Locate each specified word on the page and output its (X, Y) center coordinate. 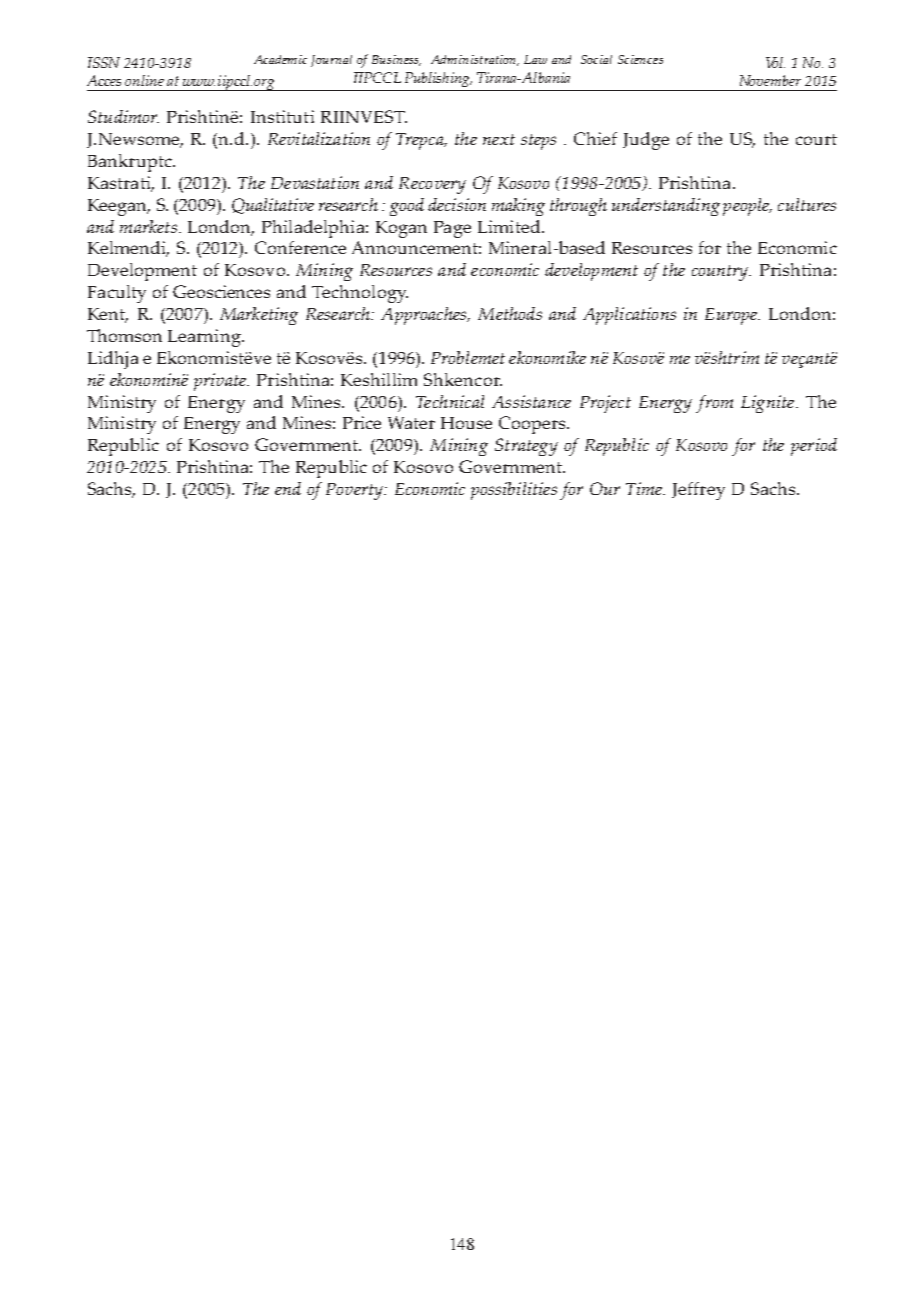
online (144, 80)
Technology (360, 294)
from (714, 404)
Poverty (356, 491)
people (747, 207)
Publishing (438, 79)
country (721, 273)
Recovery (432, 185)
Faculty (117, 294)
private (221, 382)
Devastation (315, 182)
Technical (450, 401)
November (770, 80)
